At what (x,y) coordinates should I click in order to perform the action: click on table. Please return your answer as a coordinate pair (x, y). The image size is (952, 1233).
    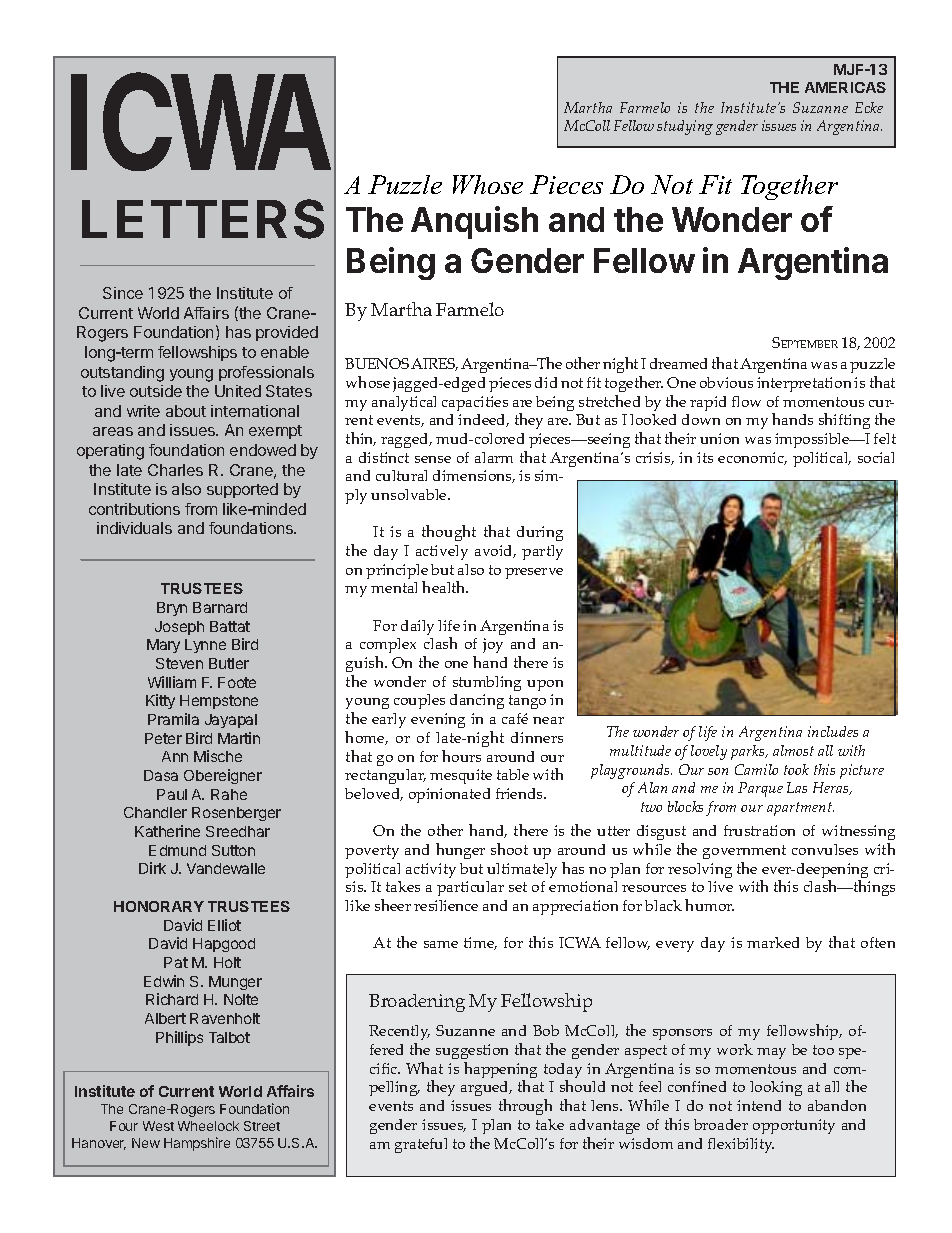
    Looking at the image, I should click on (513, 774).
